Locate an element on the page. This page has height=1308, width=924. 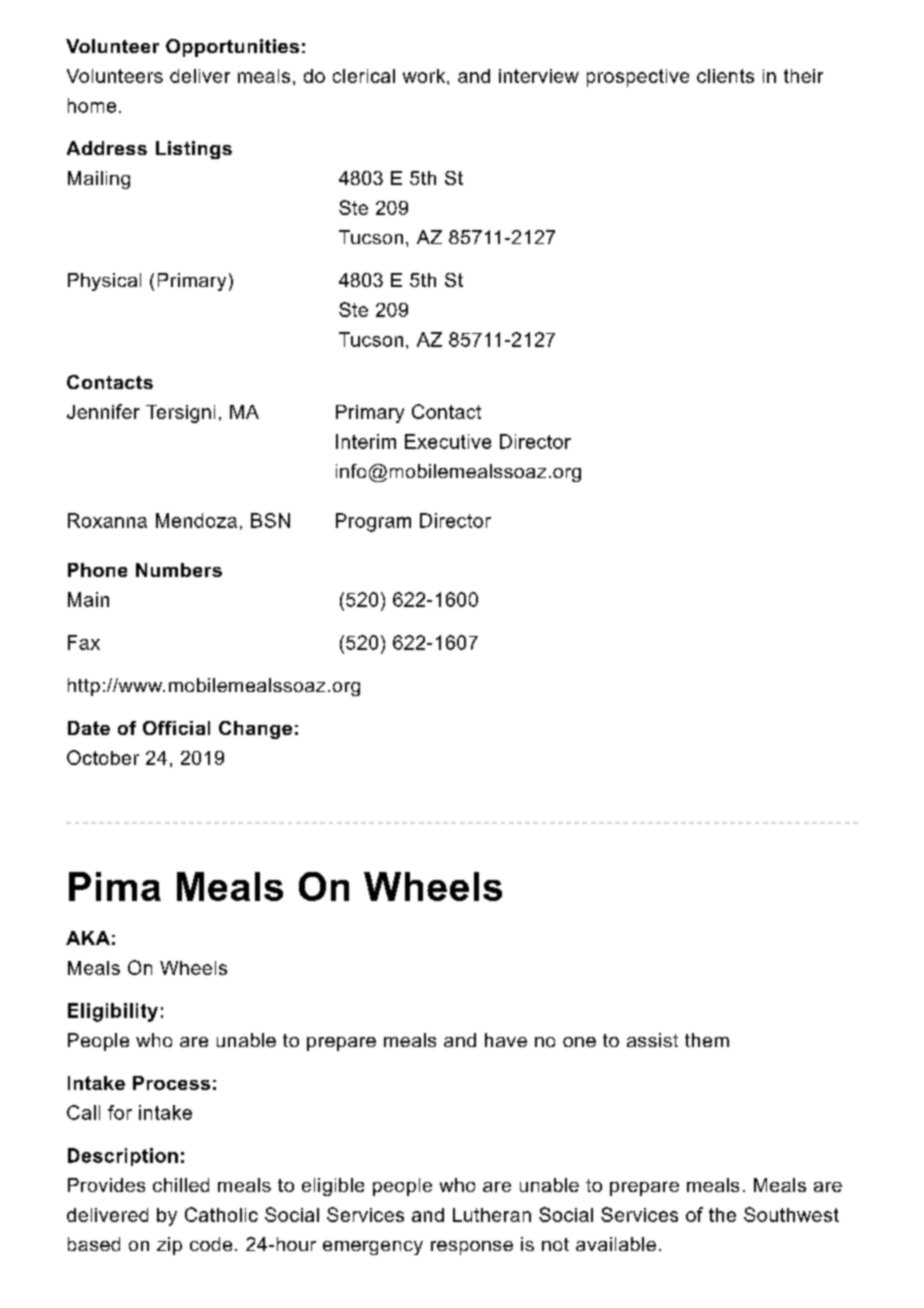
Opportunities is located at coordinates (232, 48).
